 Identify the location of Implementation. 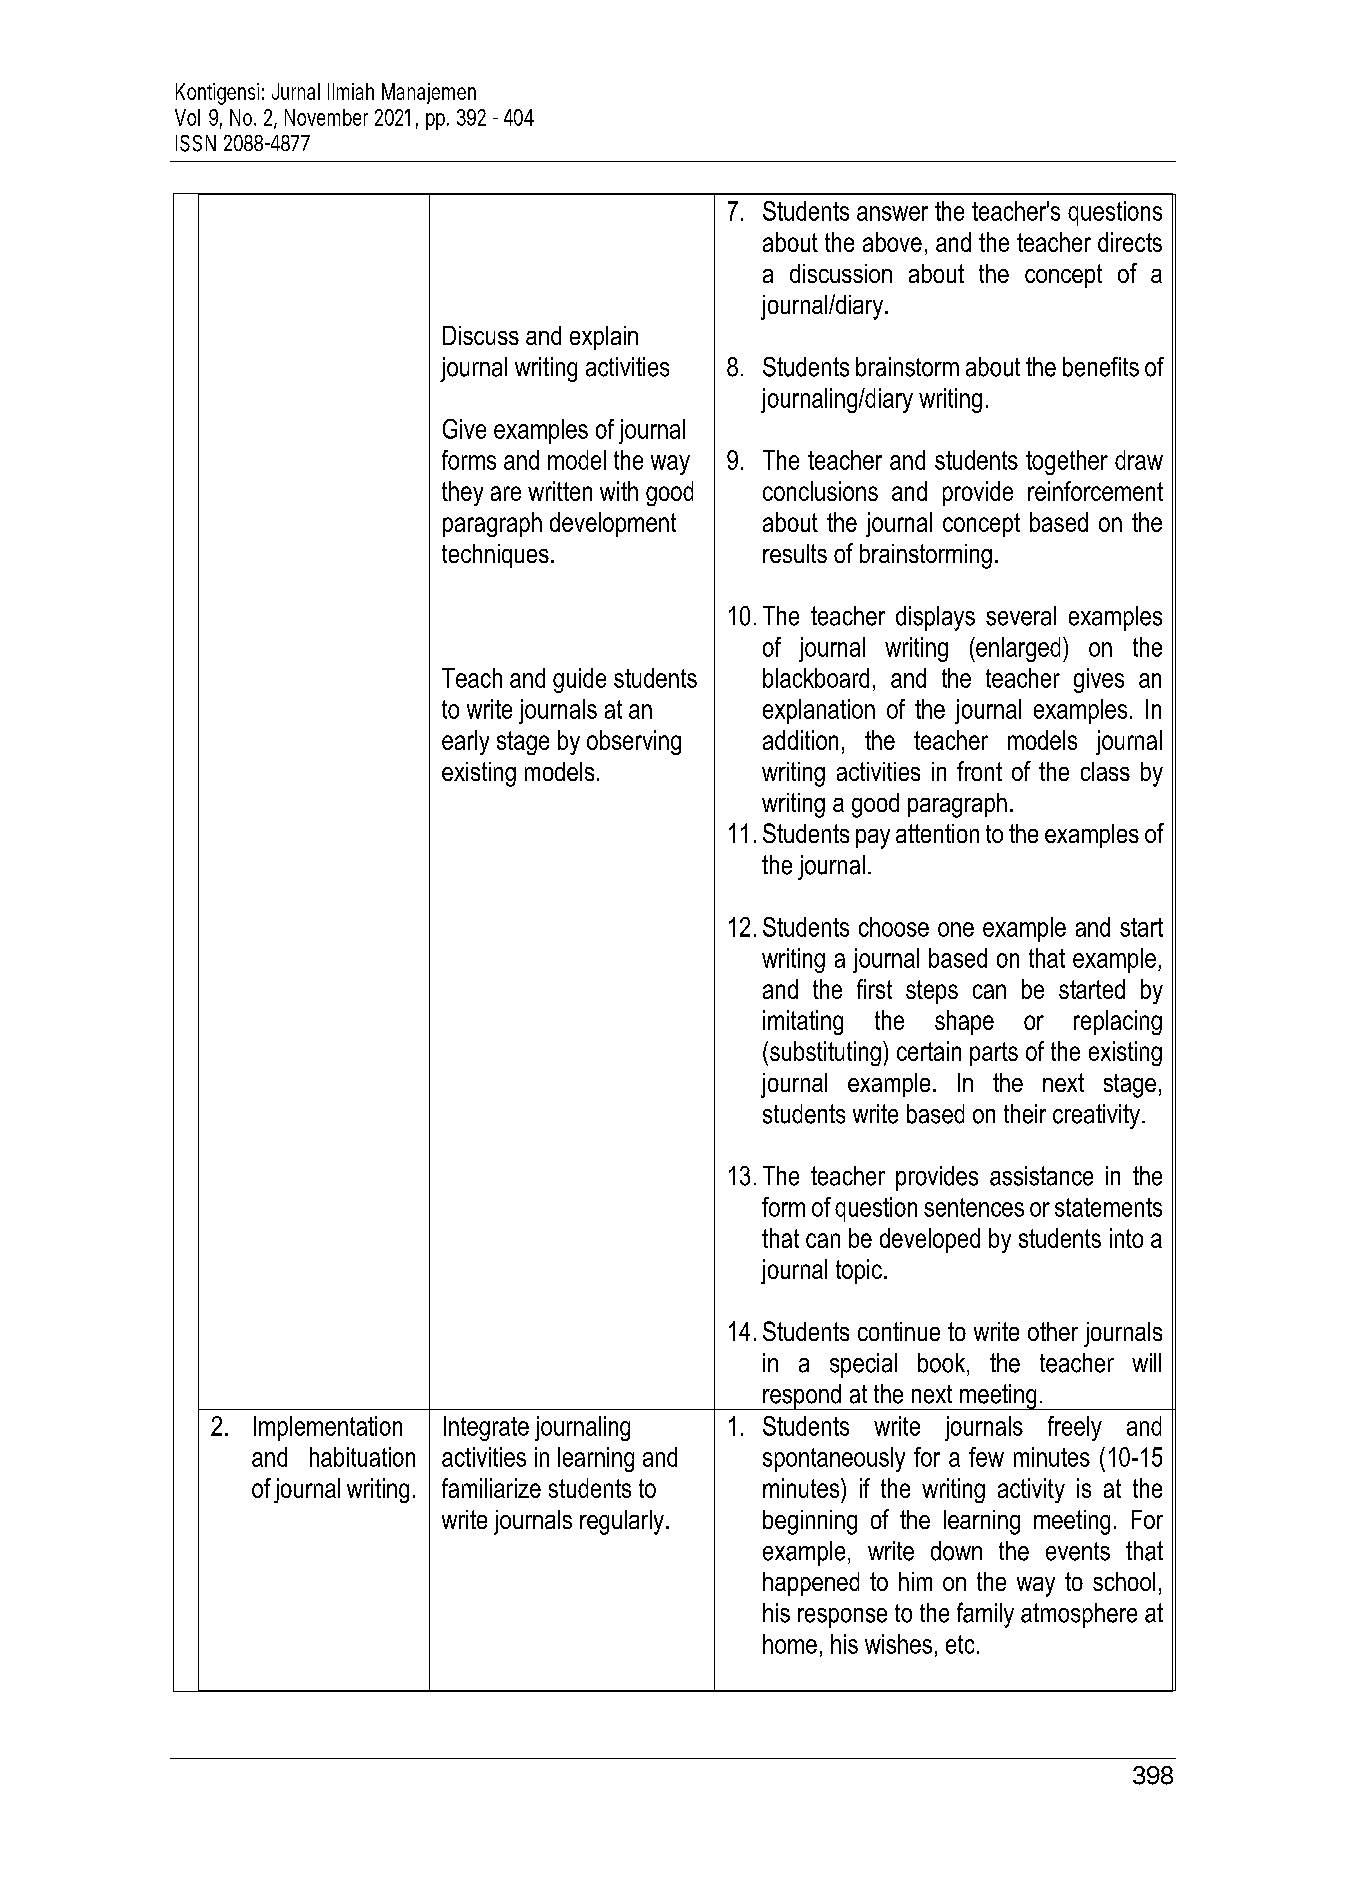
(328, 1428).
